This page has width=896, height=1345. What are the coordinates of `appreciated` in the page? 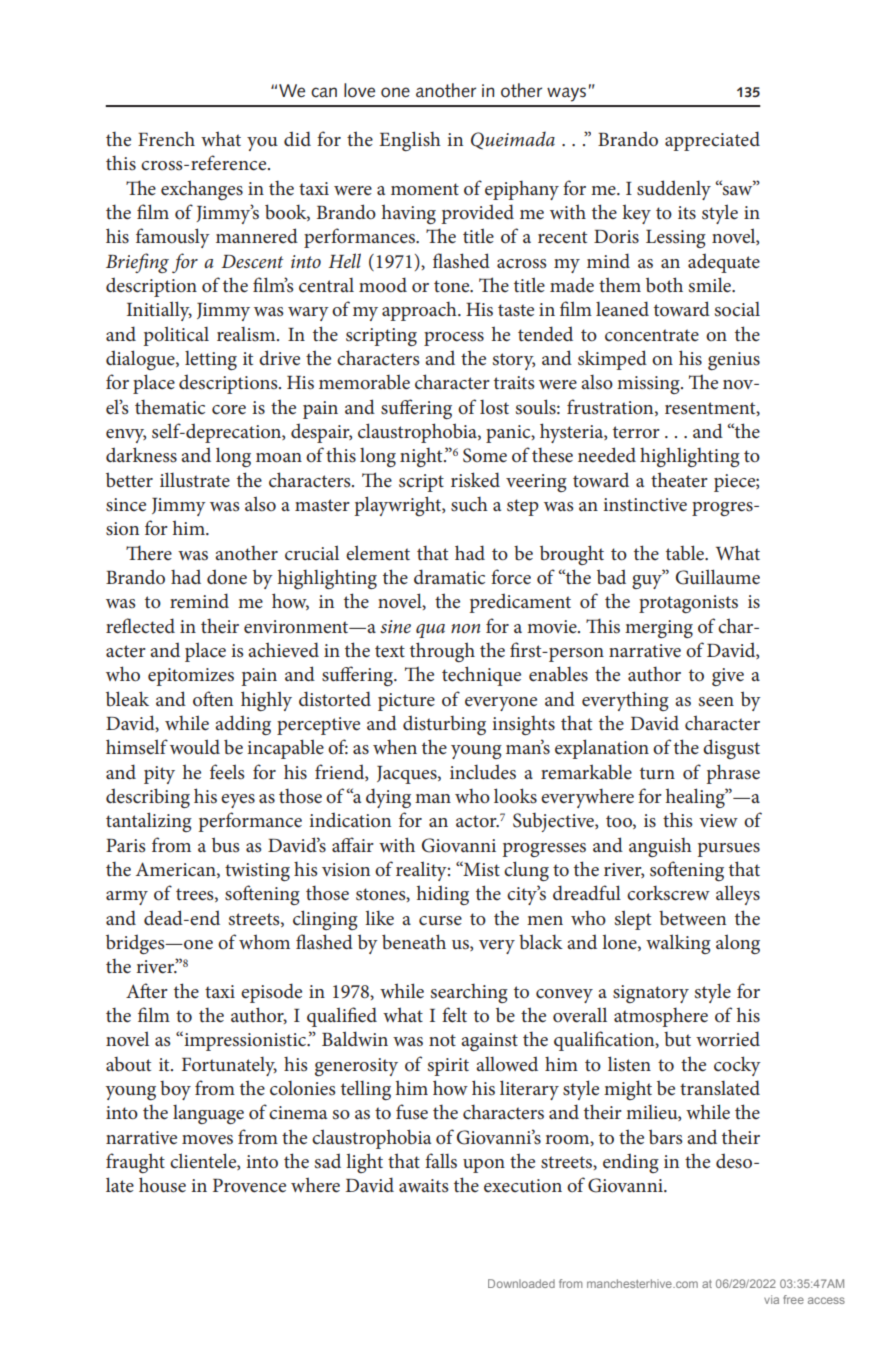 It's located at (712, 141).
